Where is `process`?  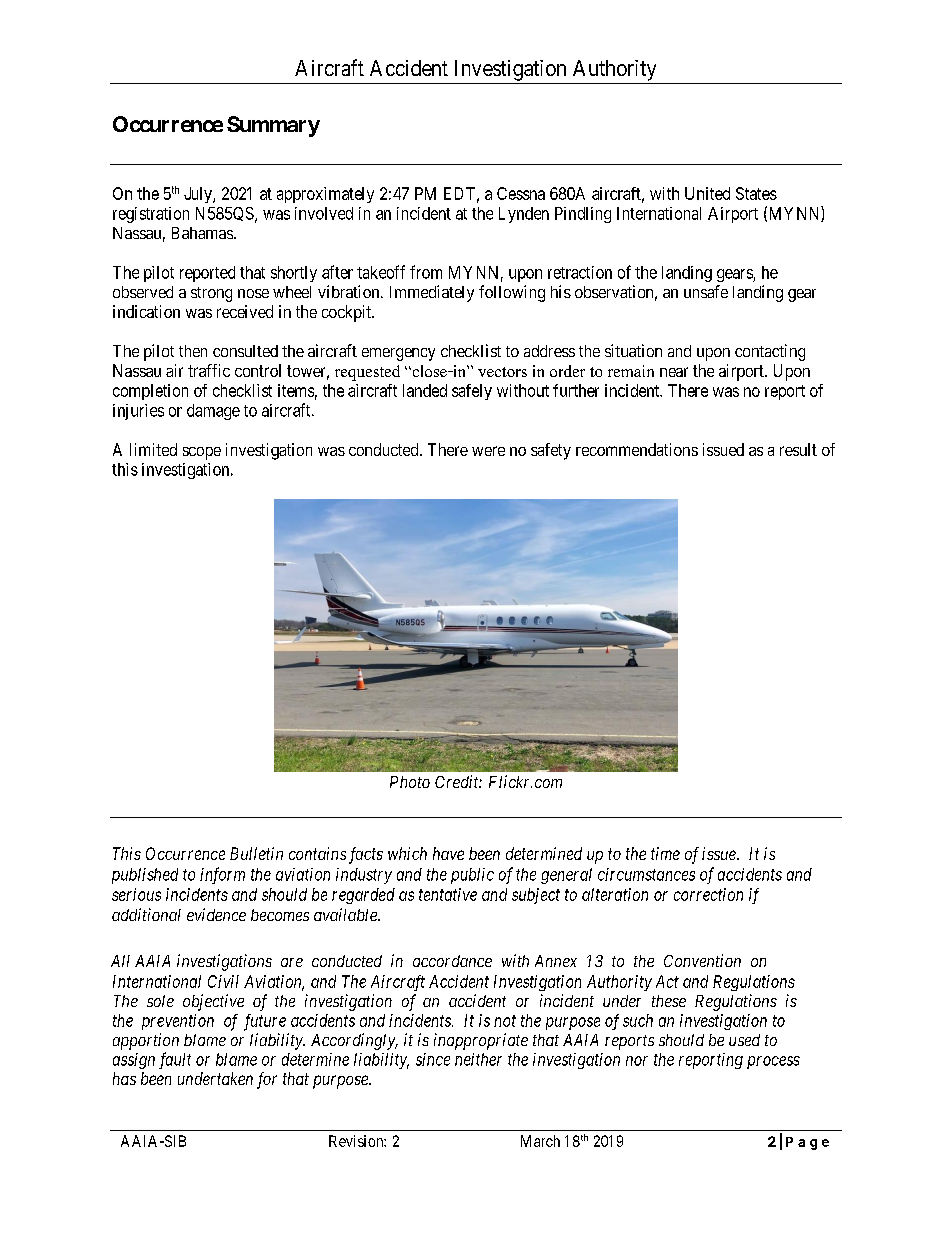
process is located at coordinates (773, 1062).
